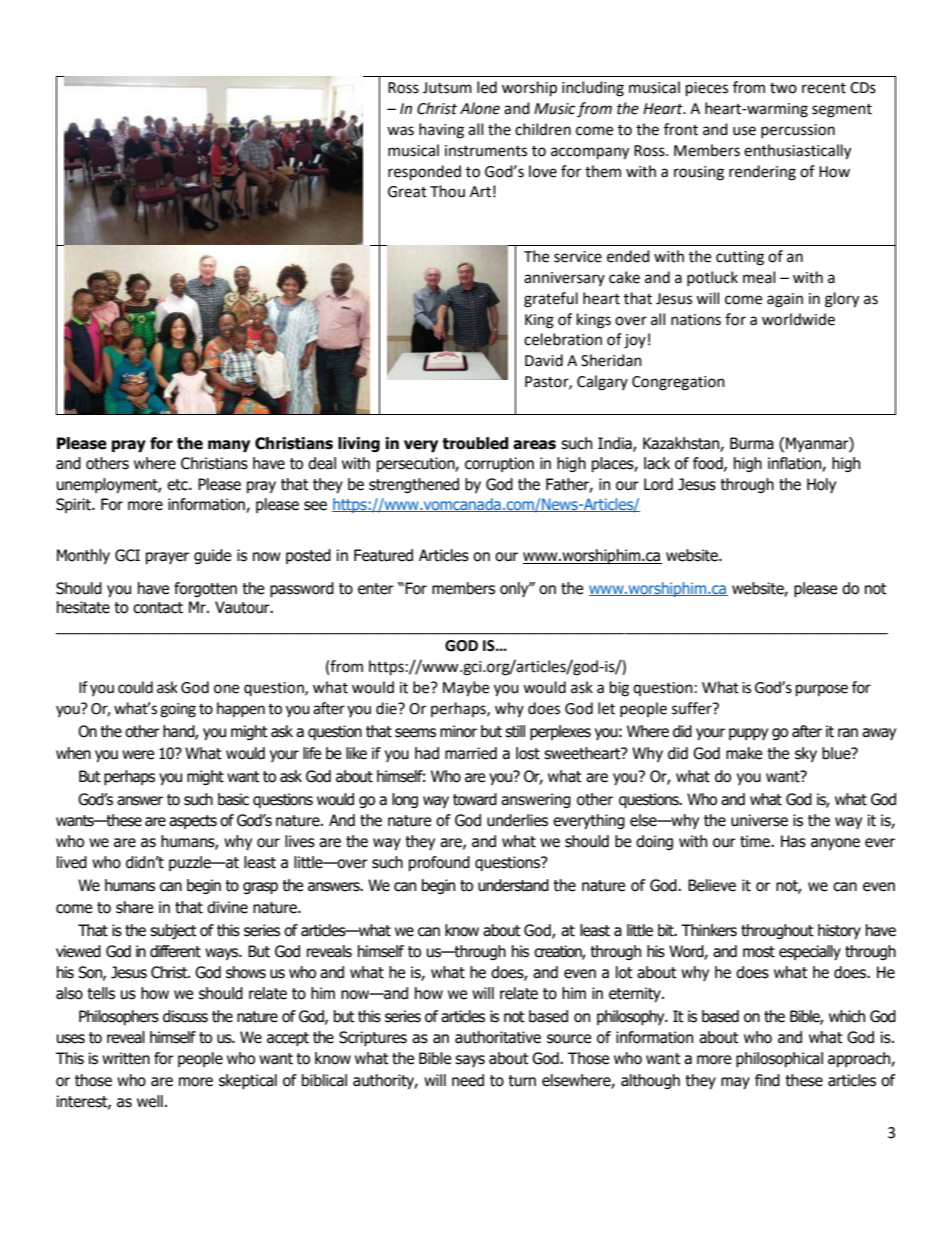 This screenshot has width=952, height=1233. I want to click on percussion, so click(798, 131).
